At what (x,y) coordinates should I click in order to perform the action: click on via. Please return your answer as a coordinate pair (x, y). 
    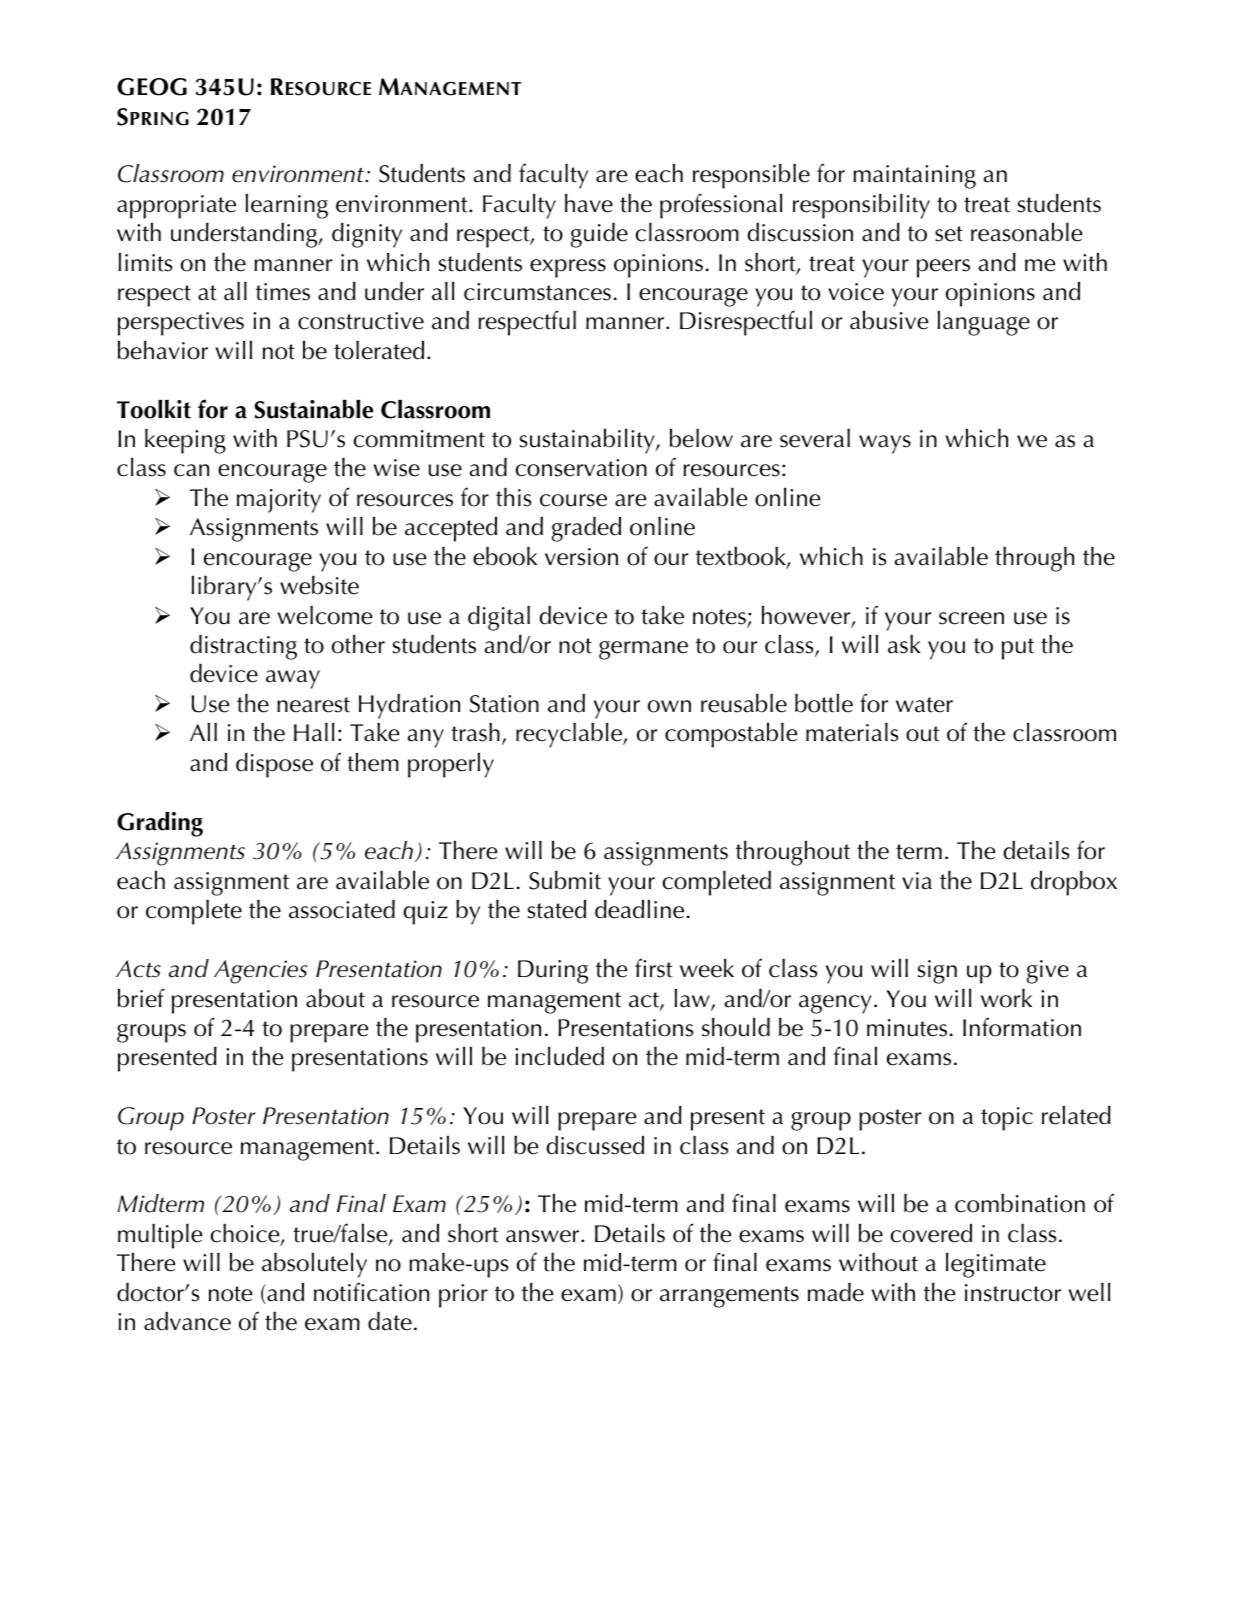
    Looking at the image, I should click on (917, 881).
